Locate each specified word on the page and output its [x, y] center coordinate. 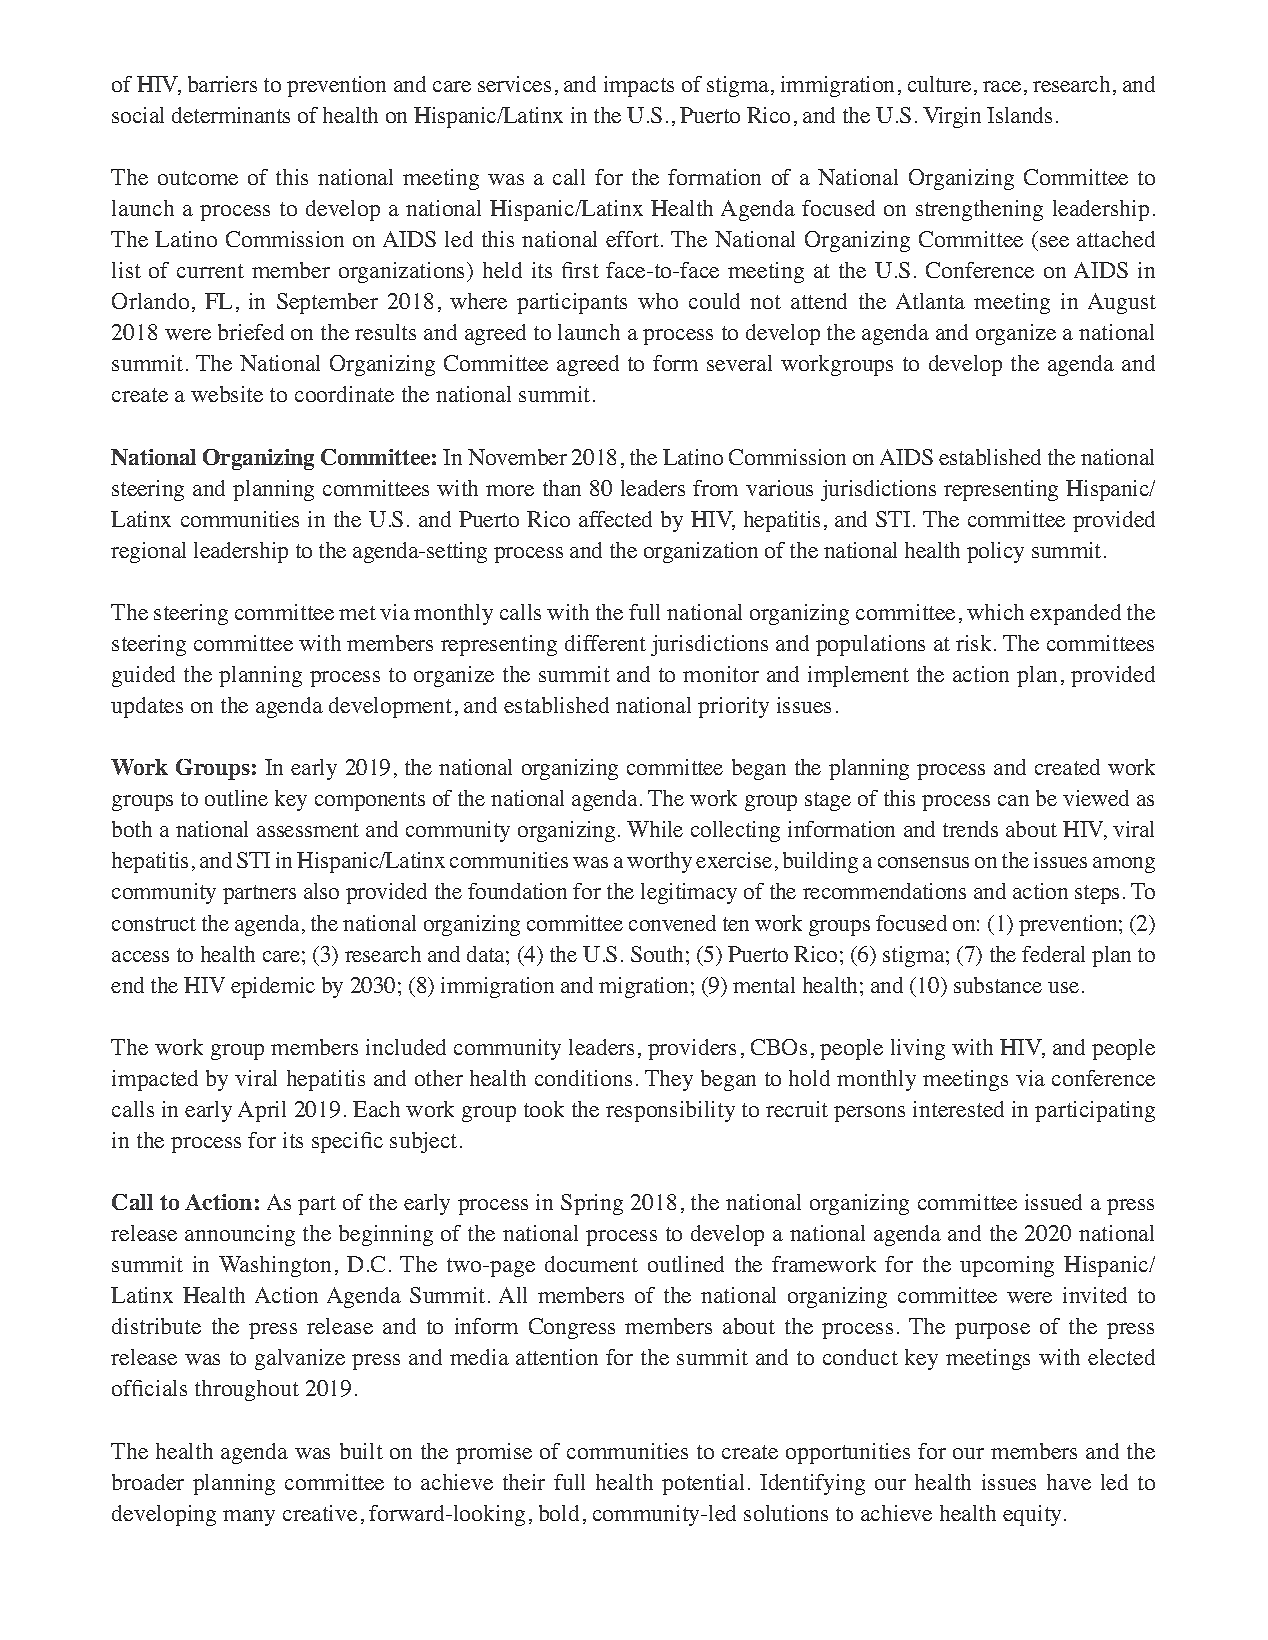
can [1013, 800]
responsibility [670, 1111]
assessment [308, 830]
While [655, 829]
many [249, 1518]
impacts [639, 86]
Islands [1019, 115]
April [262, 1111]
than [562, 488]
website [227, 394]
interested [958, 1109]
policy [995, 552]
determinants [231, 115]
